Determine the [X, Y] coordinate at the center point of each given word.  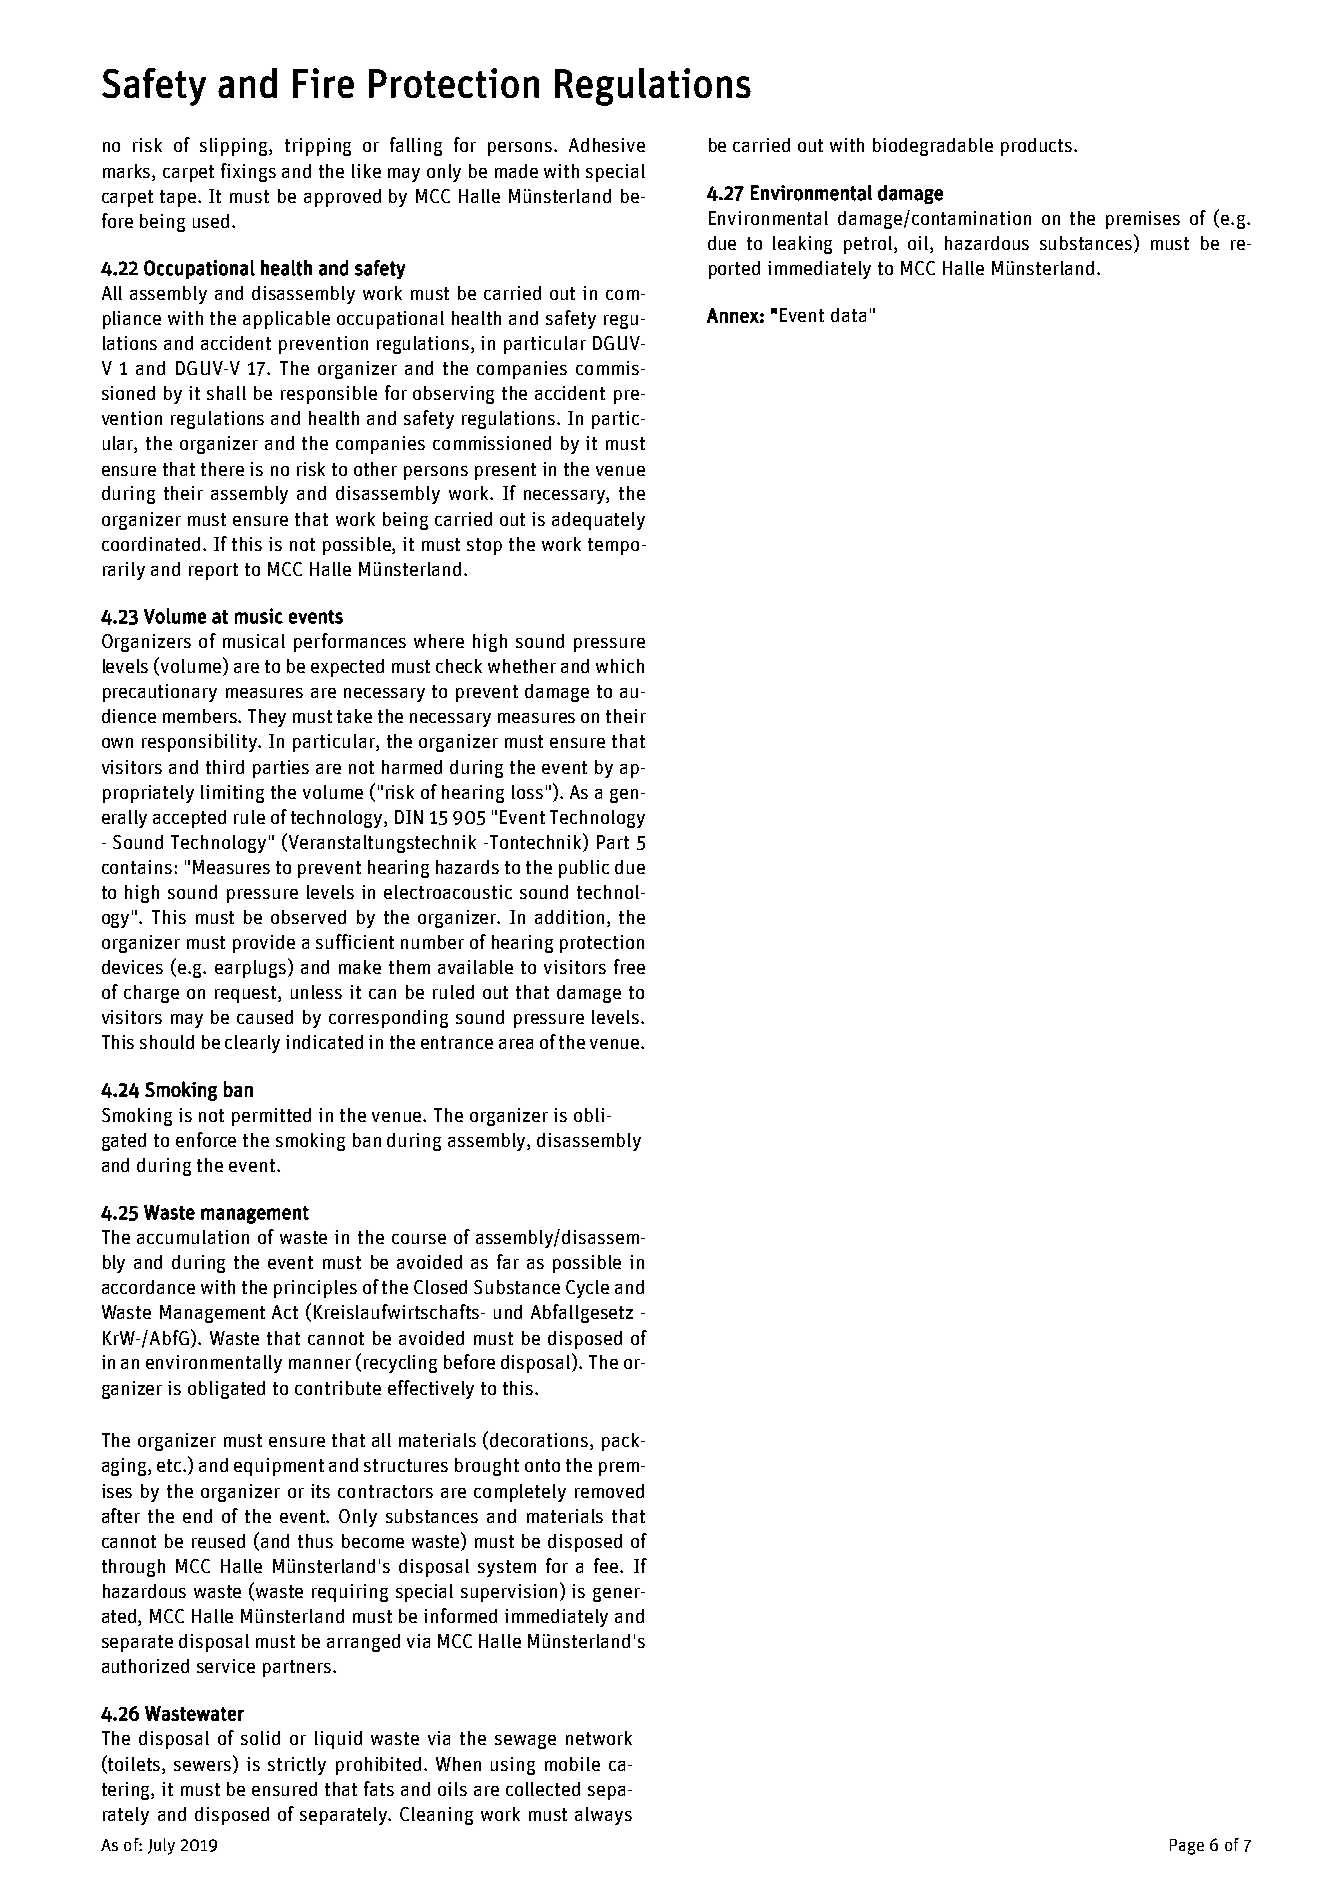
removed [609, 1491]
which [620, 666]
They [267, 718]
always [603, 1816]
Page [1187, 1847]
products [1038, 147]
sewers [202, 1766]
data [848, 315]
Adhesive [607, 145]
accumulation [193, 1237]
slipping [235, 147]
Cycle [587, 1289]
